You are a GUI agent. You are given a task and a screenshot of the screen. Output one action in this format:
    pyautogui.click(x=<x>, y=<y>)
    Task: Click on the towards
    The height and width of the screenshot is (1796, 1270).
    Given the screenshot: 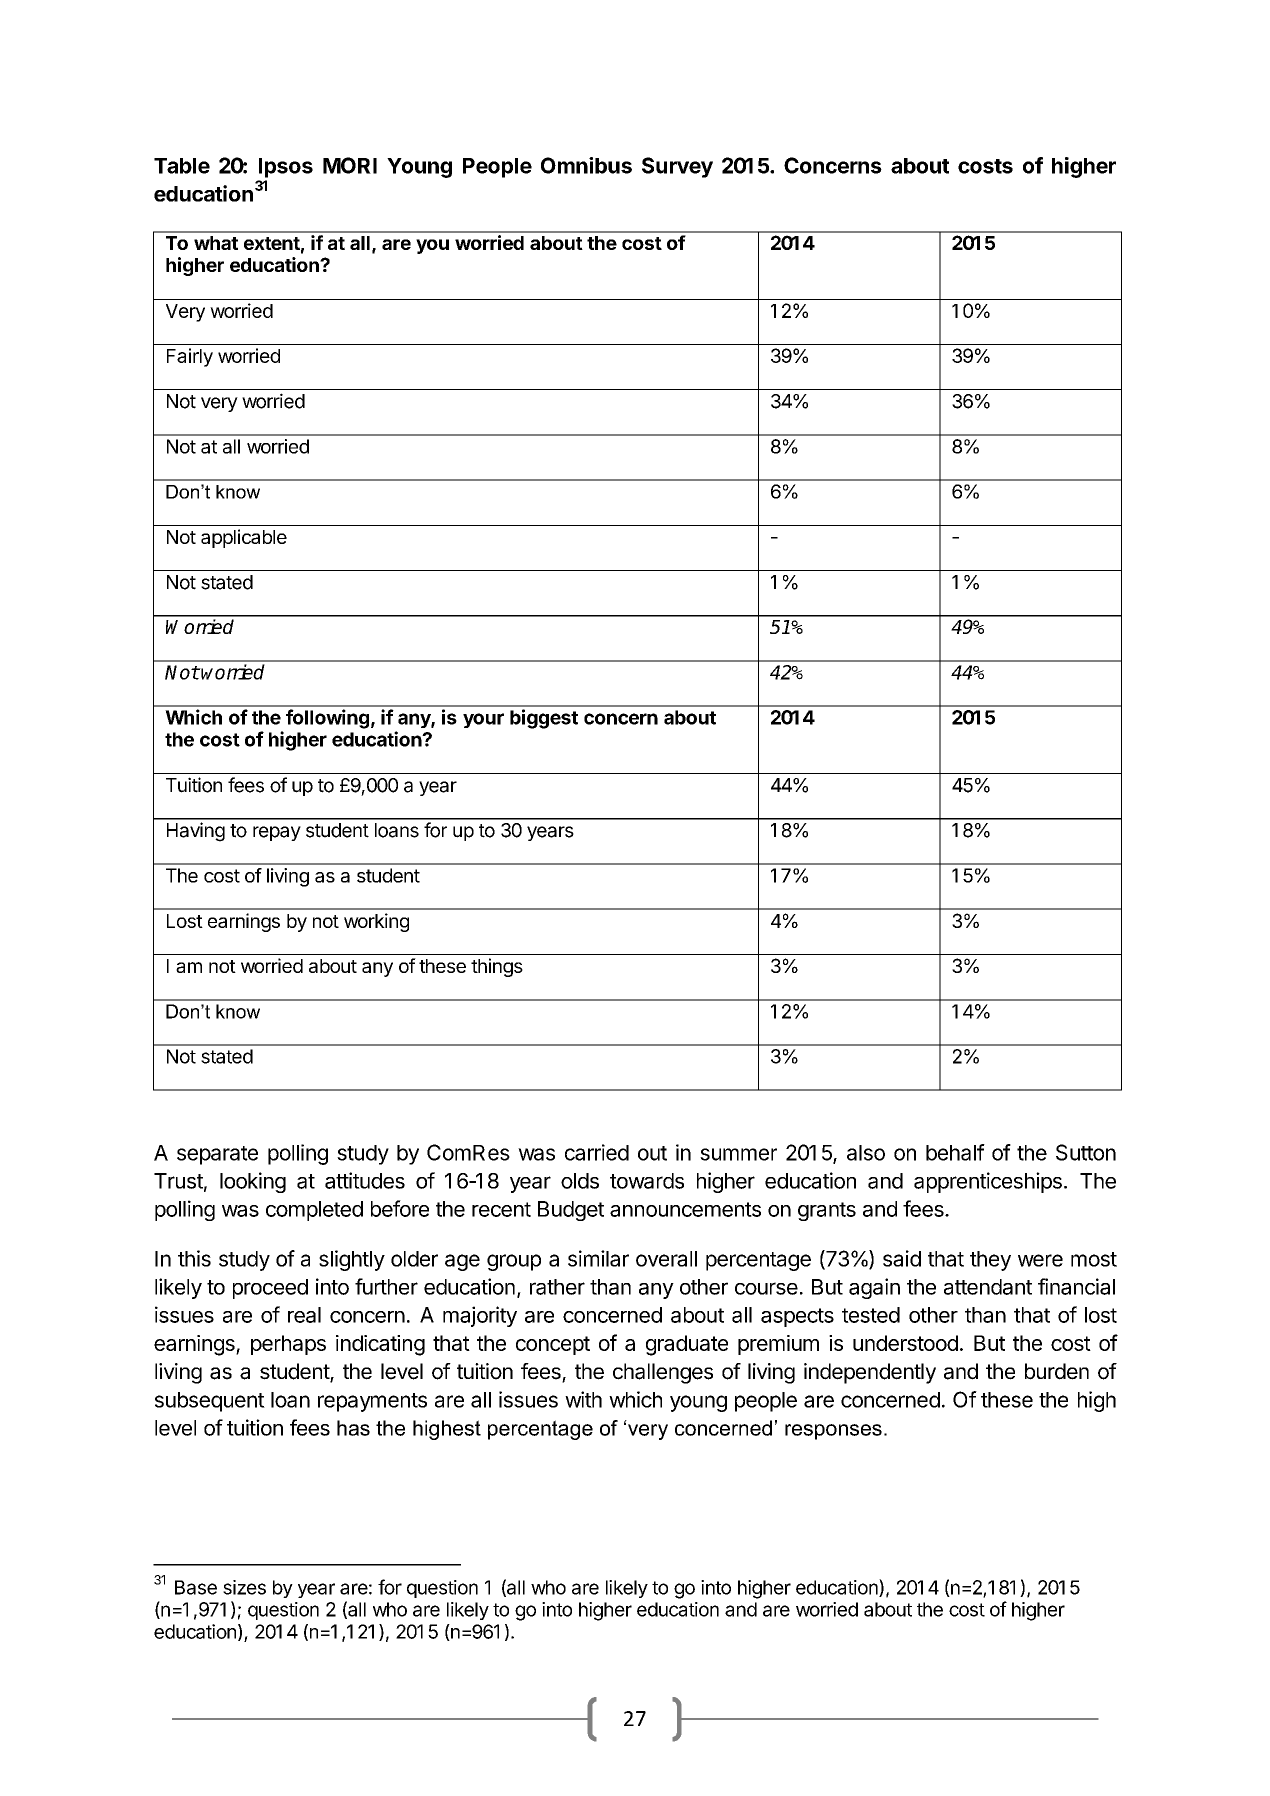 What is the action you would take?
    pyautogui.click(x=647, y=1181)
